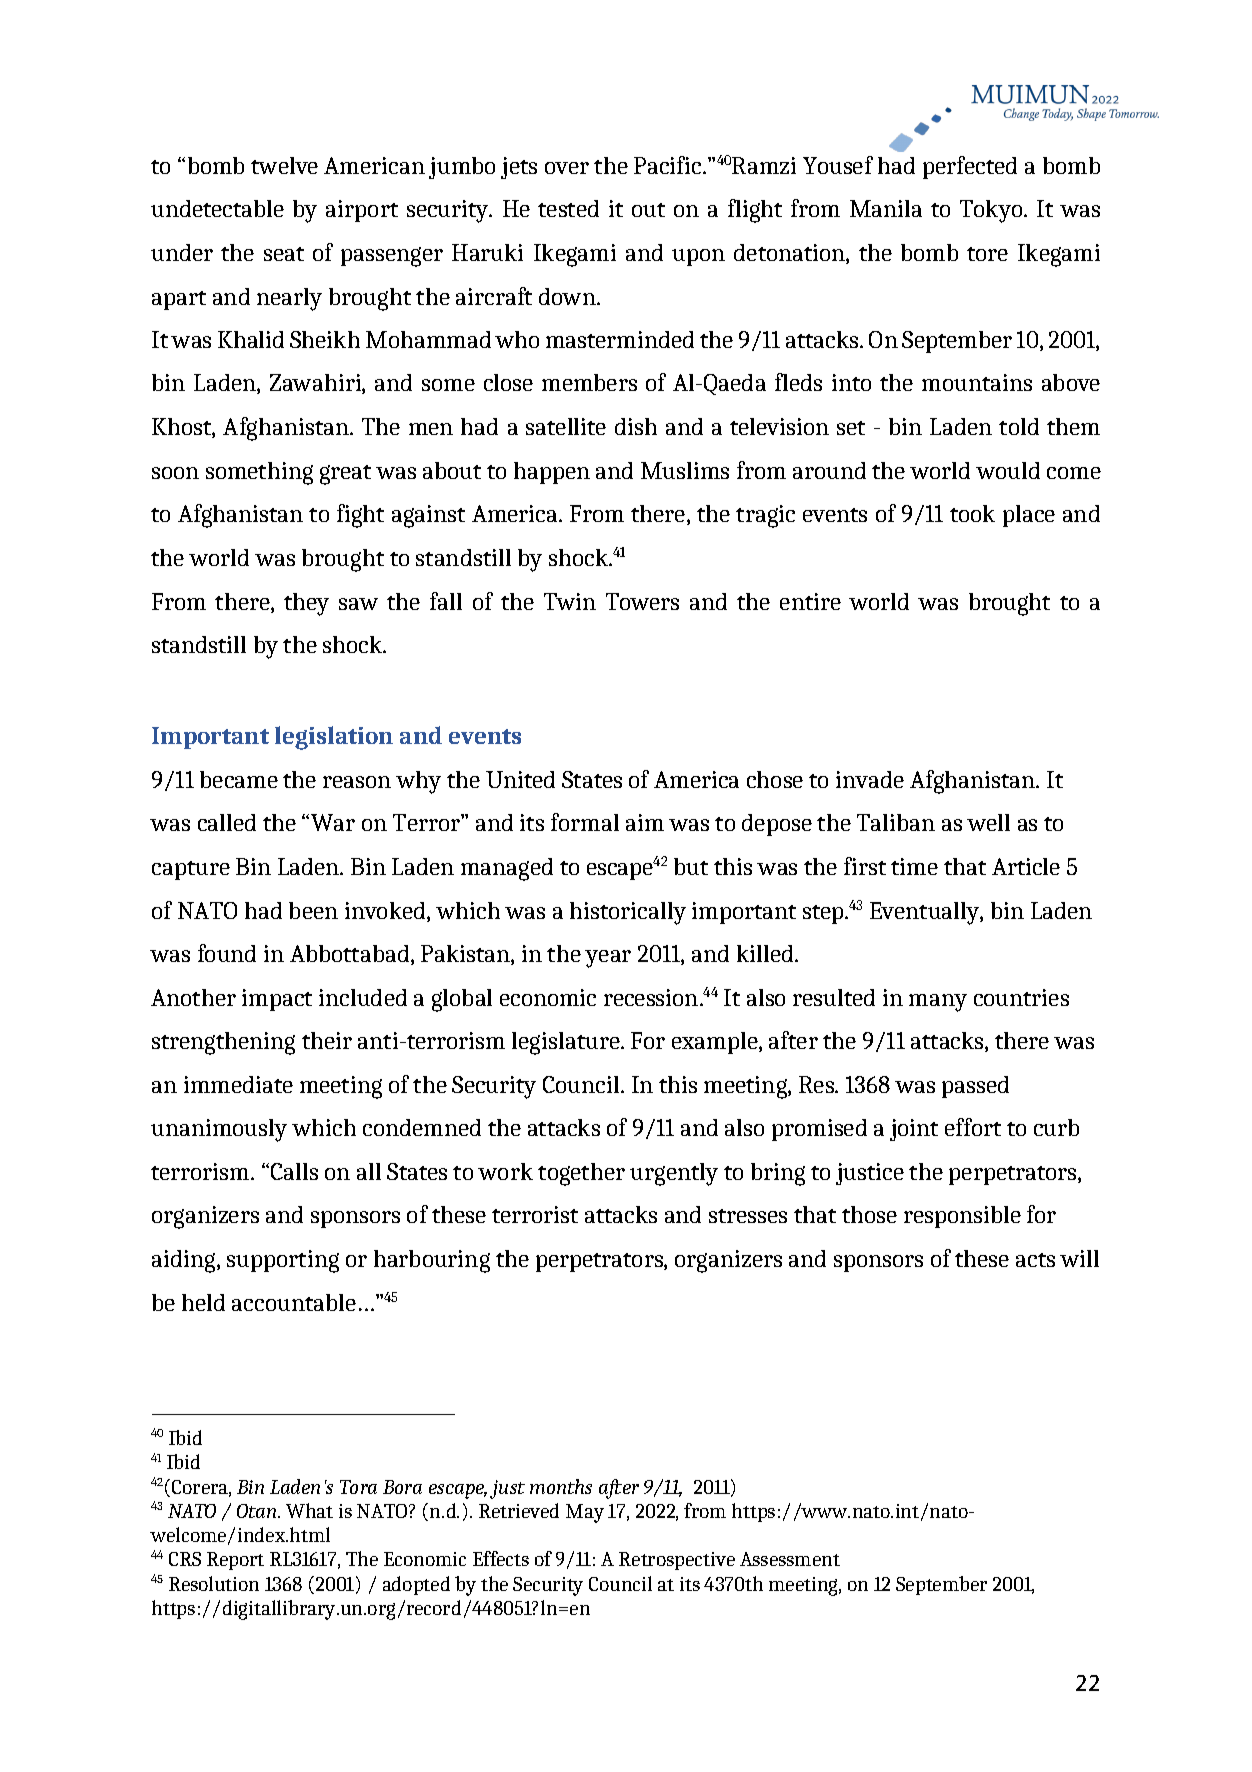 The height and width of the document is (1772, 1252). What do you see at coordinates (306, 604) in the document?
I see `they` at bounding box center [306, 604].
